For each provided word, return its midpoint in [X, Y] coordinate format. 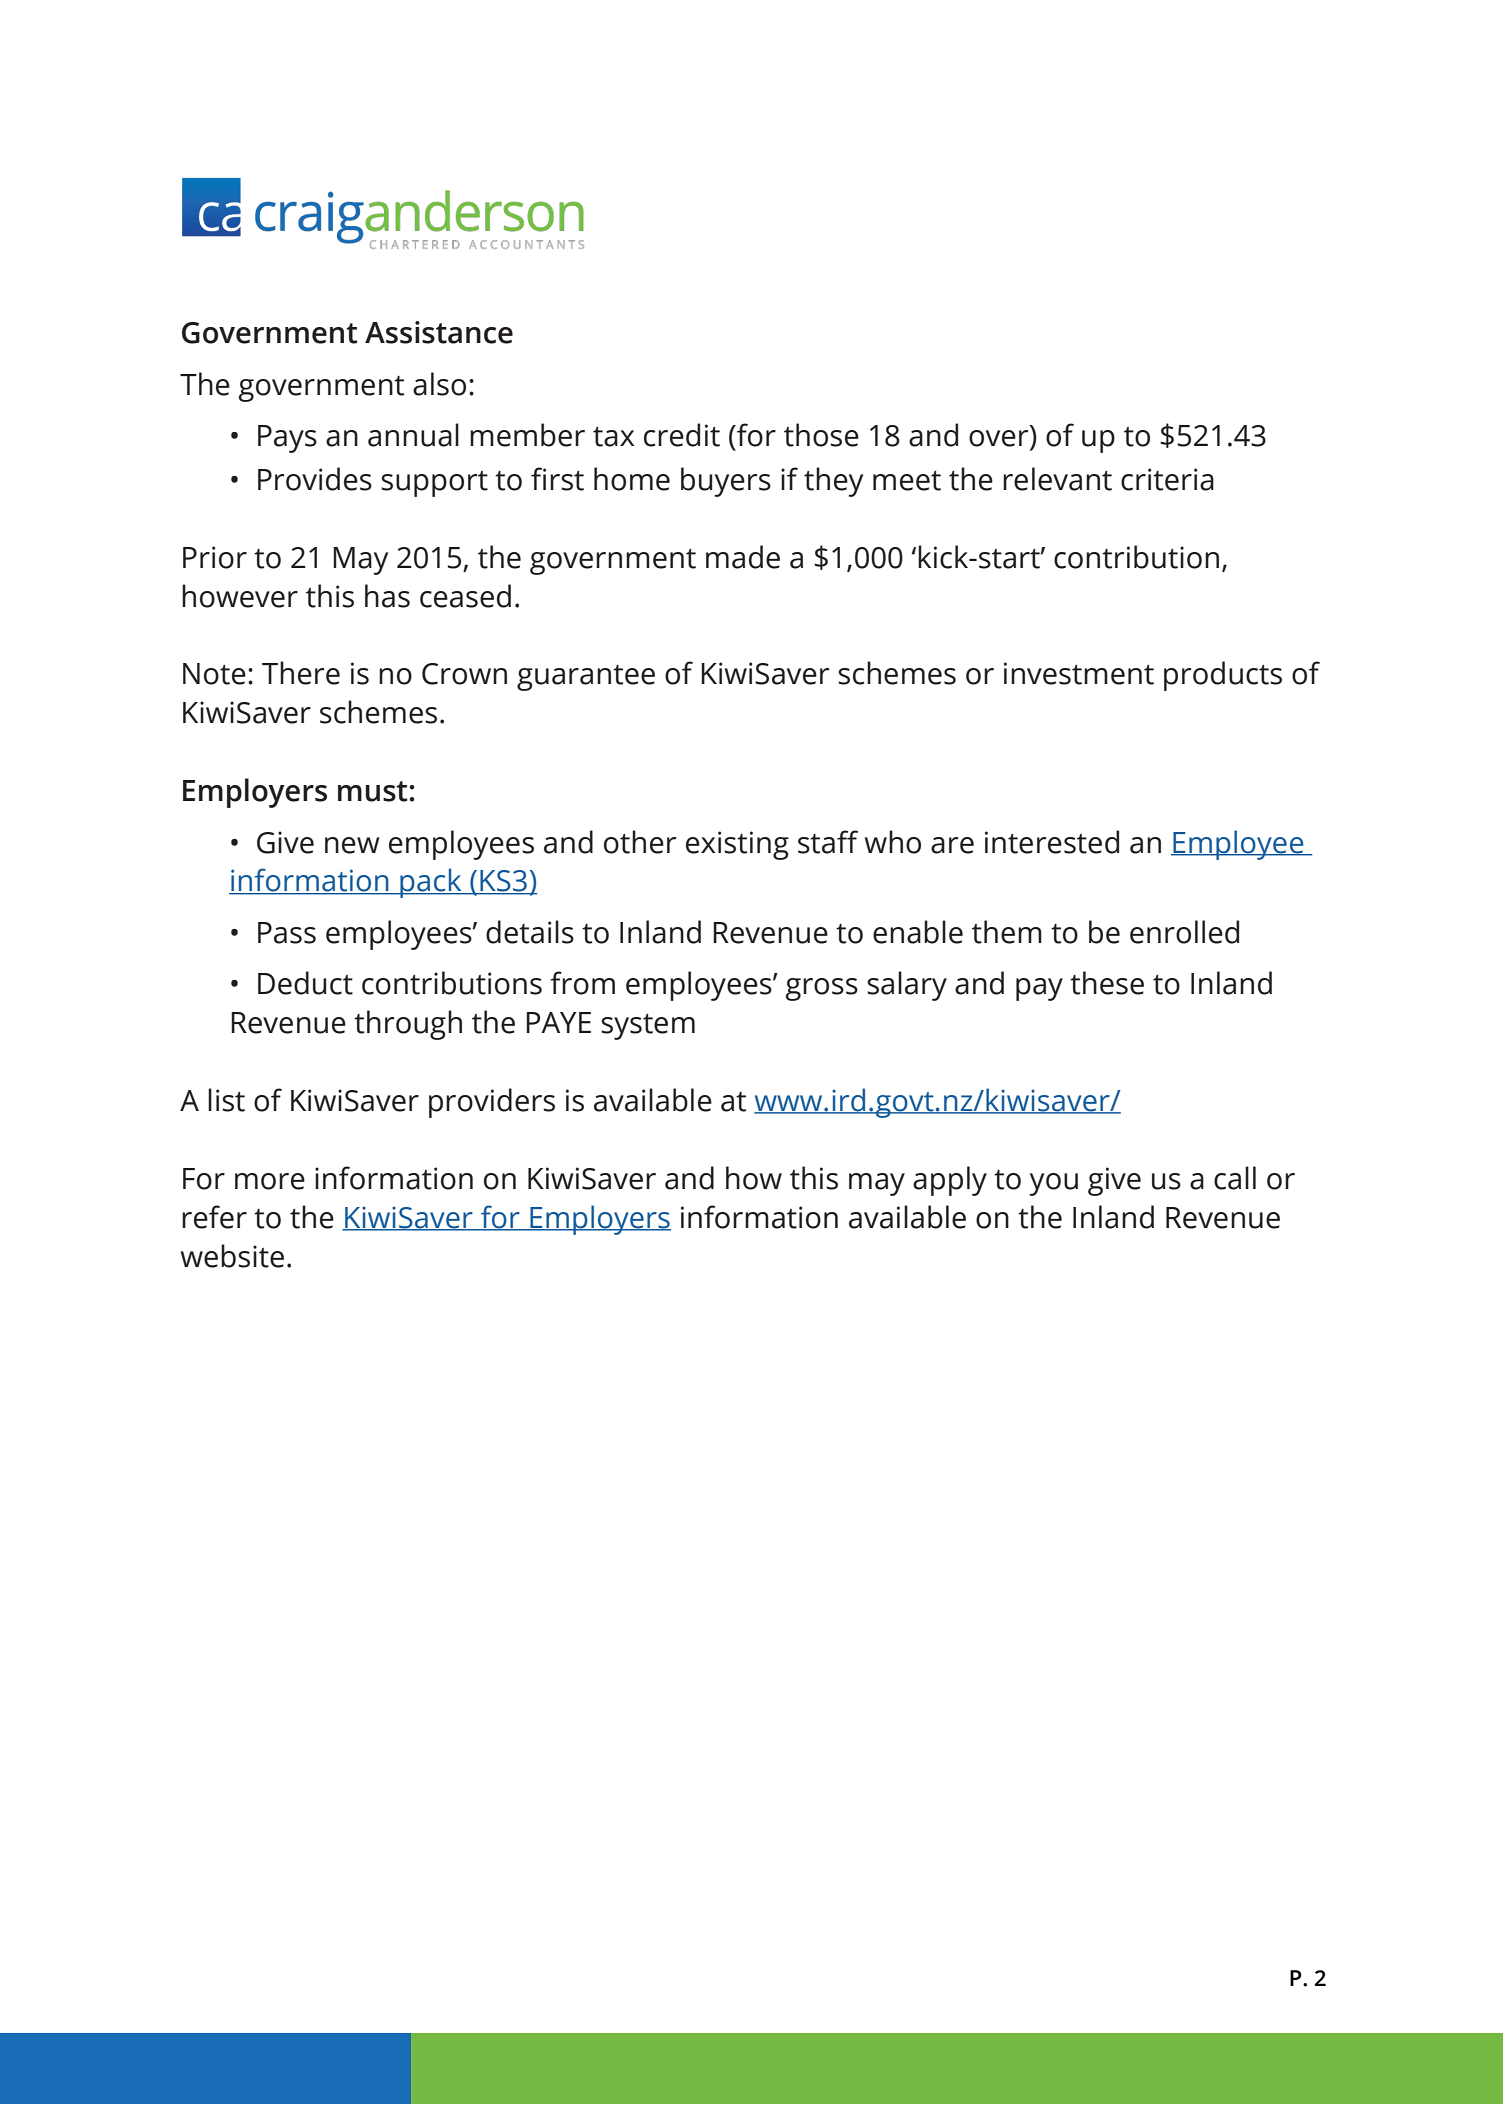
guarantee [586, 678]
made [743, 557]
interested [1052, 842]
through [408, 1025]
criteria [1167, 479]
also [439, 384]
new [352, 845]
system [648, 1027]
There [301, 673]
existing [737, 845]
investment [1079, 673]
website [232, 1256]
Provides [315, 479]
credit [682, 435]
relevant [1057, 479]
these [1107, 983]
